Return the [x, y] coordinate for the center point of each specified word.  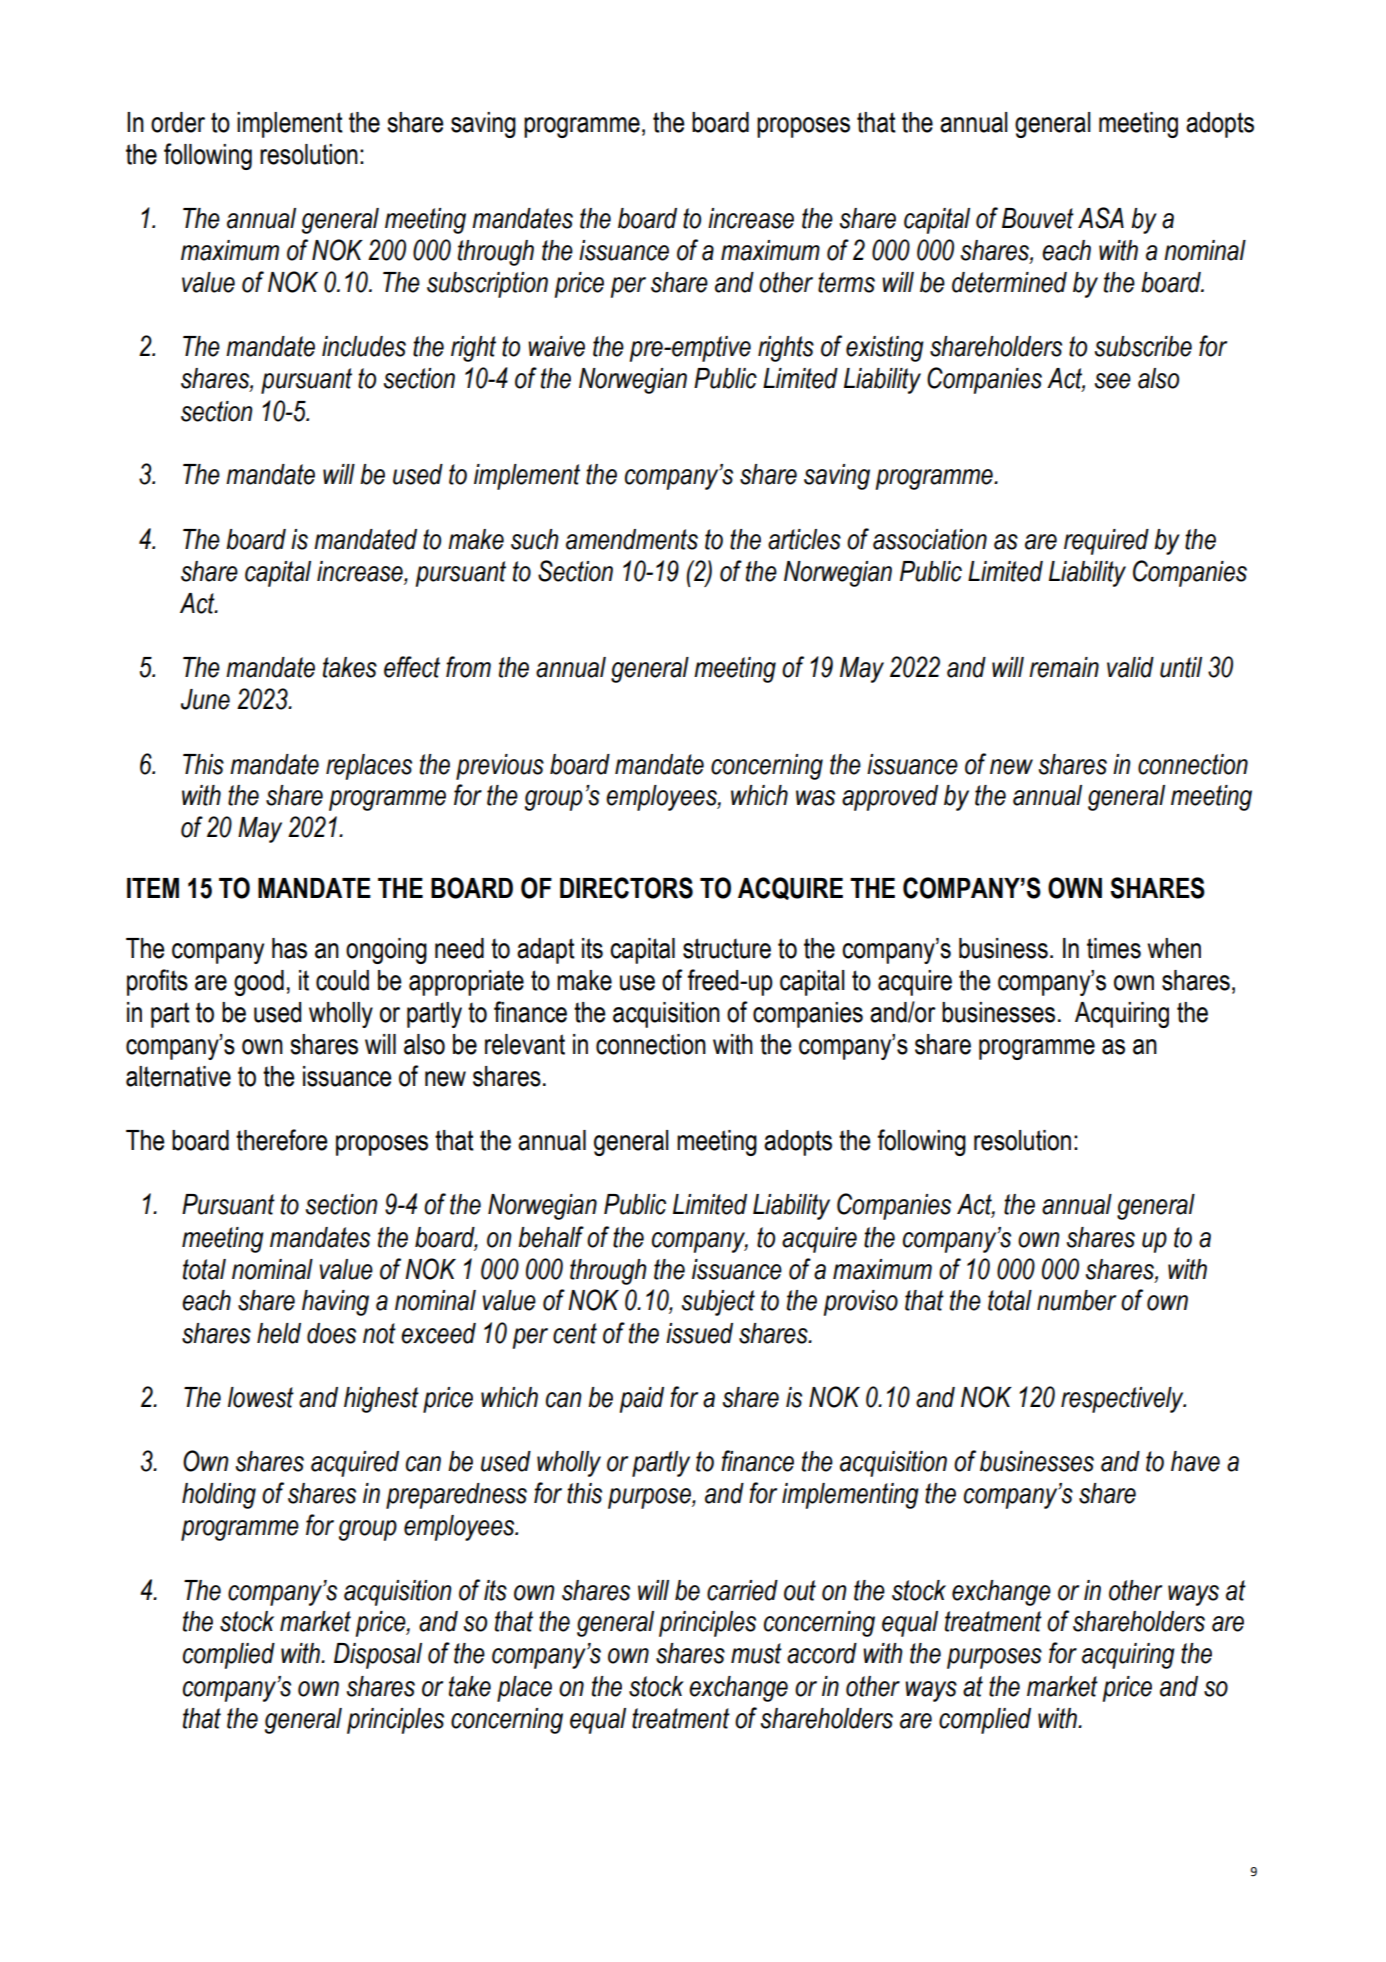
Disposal [378, 1656]
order [178, 122]
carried [742, 1590]
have [1195, 1461]
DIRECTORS [626, 888]
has [289, 948]
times [1114, 948]
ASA [1101, 218]
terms [846, 282]
